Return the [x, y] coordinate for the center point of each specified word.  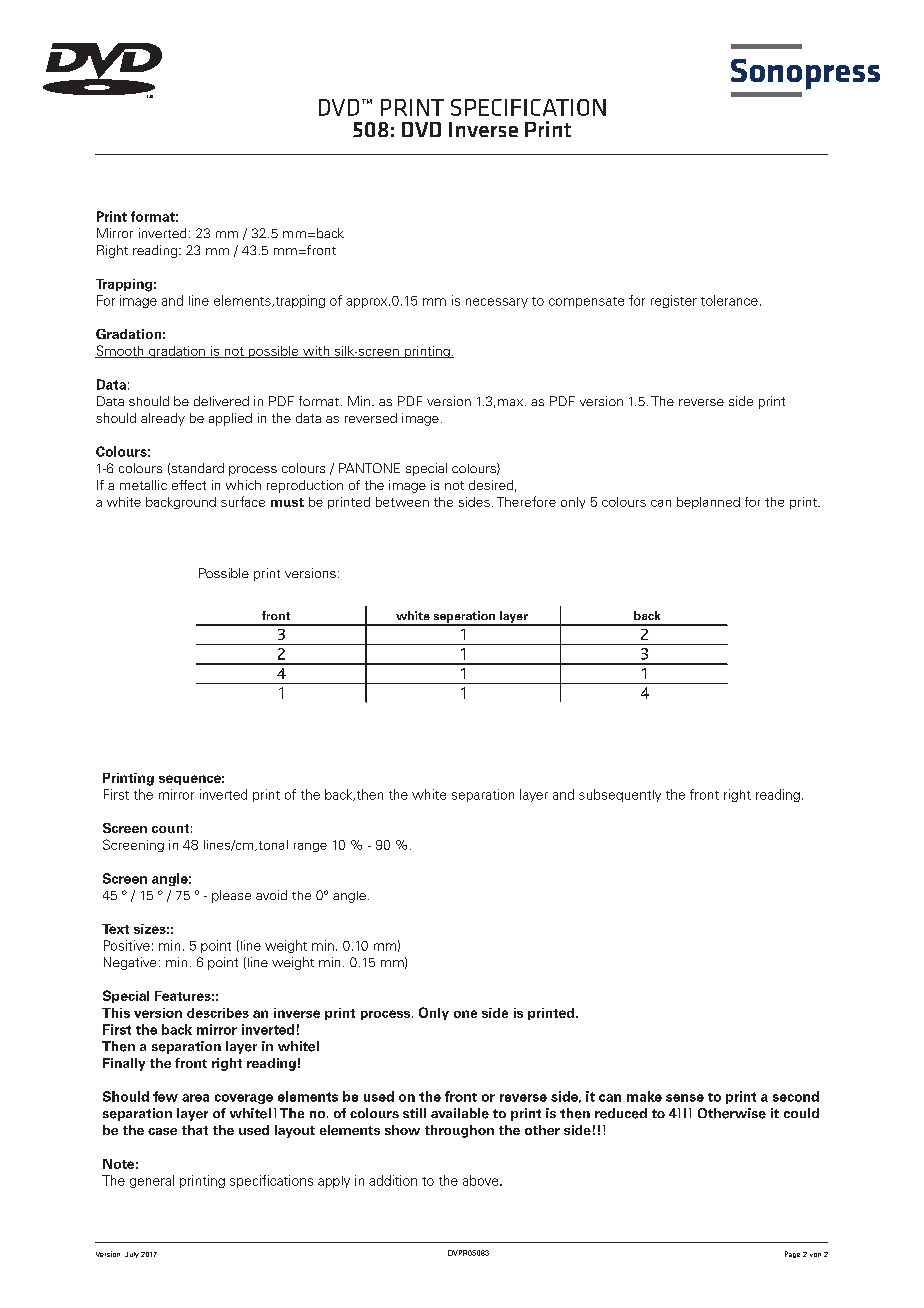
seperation [464, 618]
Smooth [120, 351]
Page [792, 1254]
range [310, 847]
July [132, 1255]
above [482, 1180]
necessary [497, 303]
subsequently [620, 795]
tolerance [729, 300]
